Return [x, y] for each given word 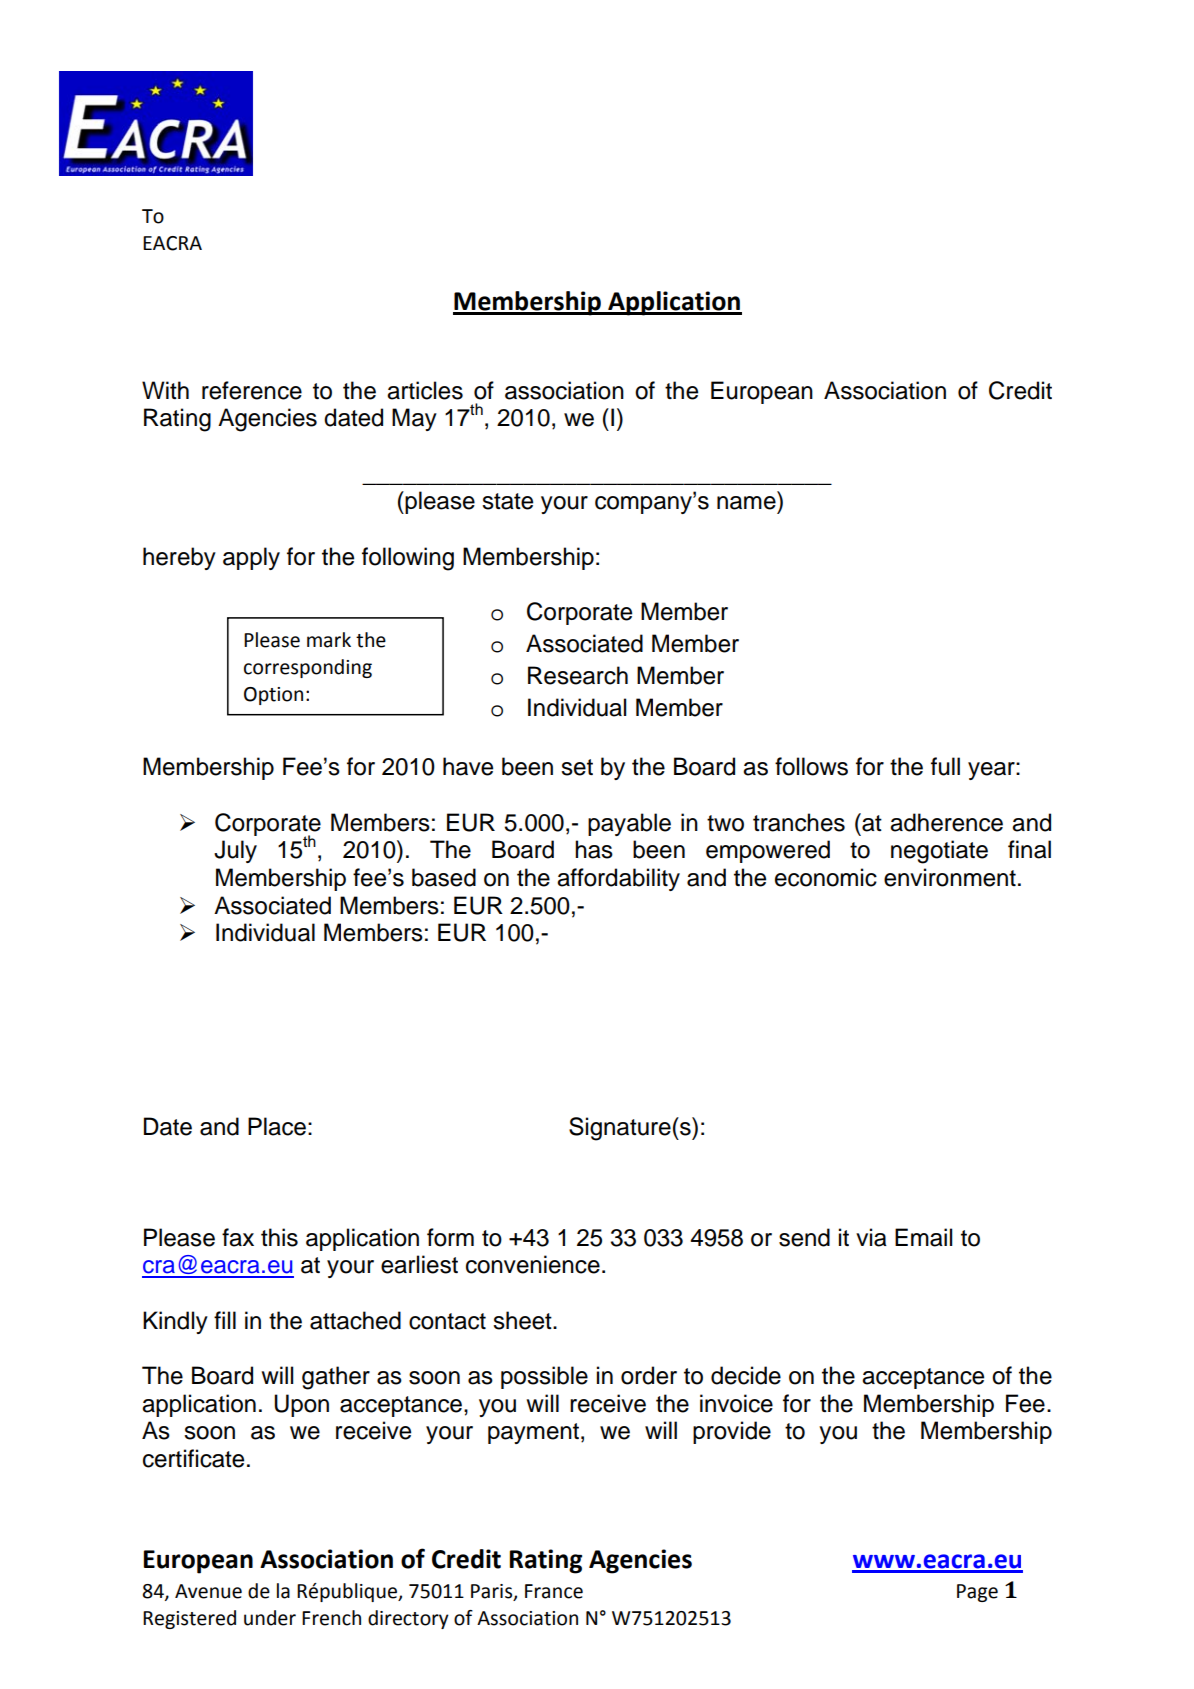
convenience [533, 1264]
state [507, 501]
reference [252, 390]
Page [977, 1593]
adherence [946, 822]
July [235, 851]
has [594, 849]
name [746, 503]
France [554, 1591]
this [279, 1237]
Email [923, 1237]
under [270, 1618]
